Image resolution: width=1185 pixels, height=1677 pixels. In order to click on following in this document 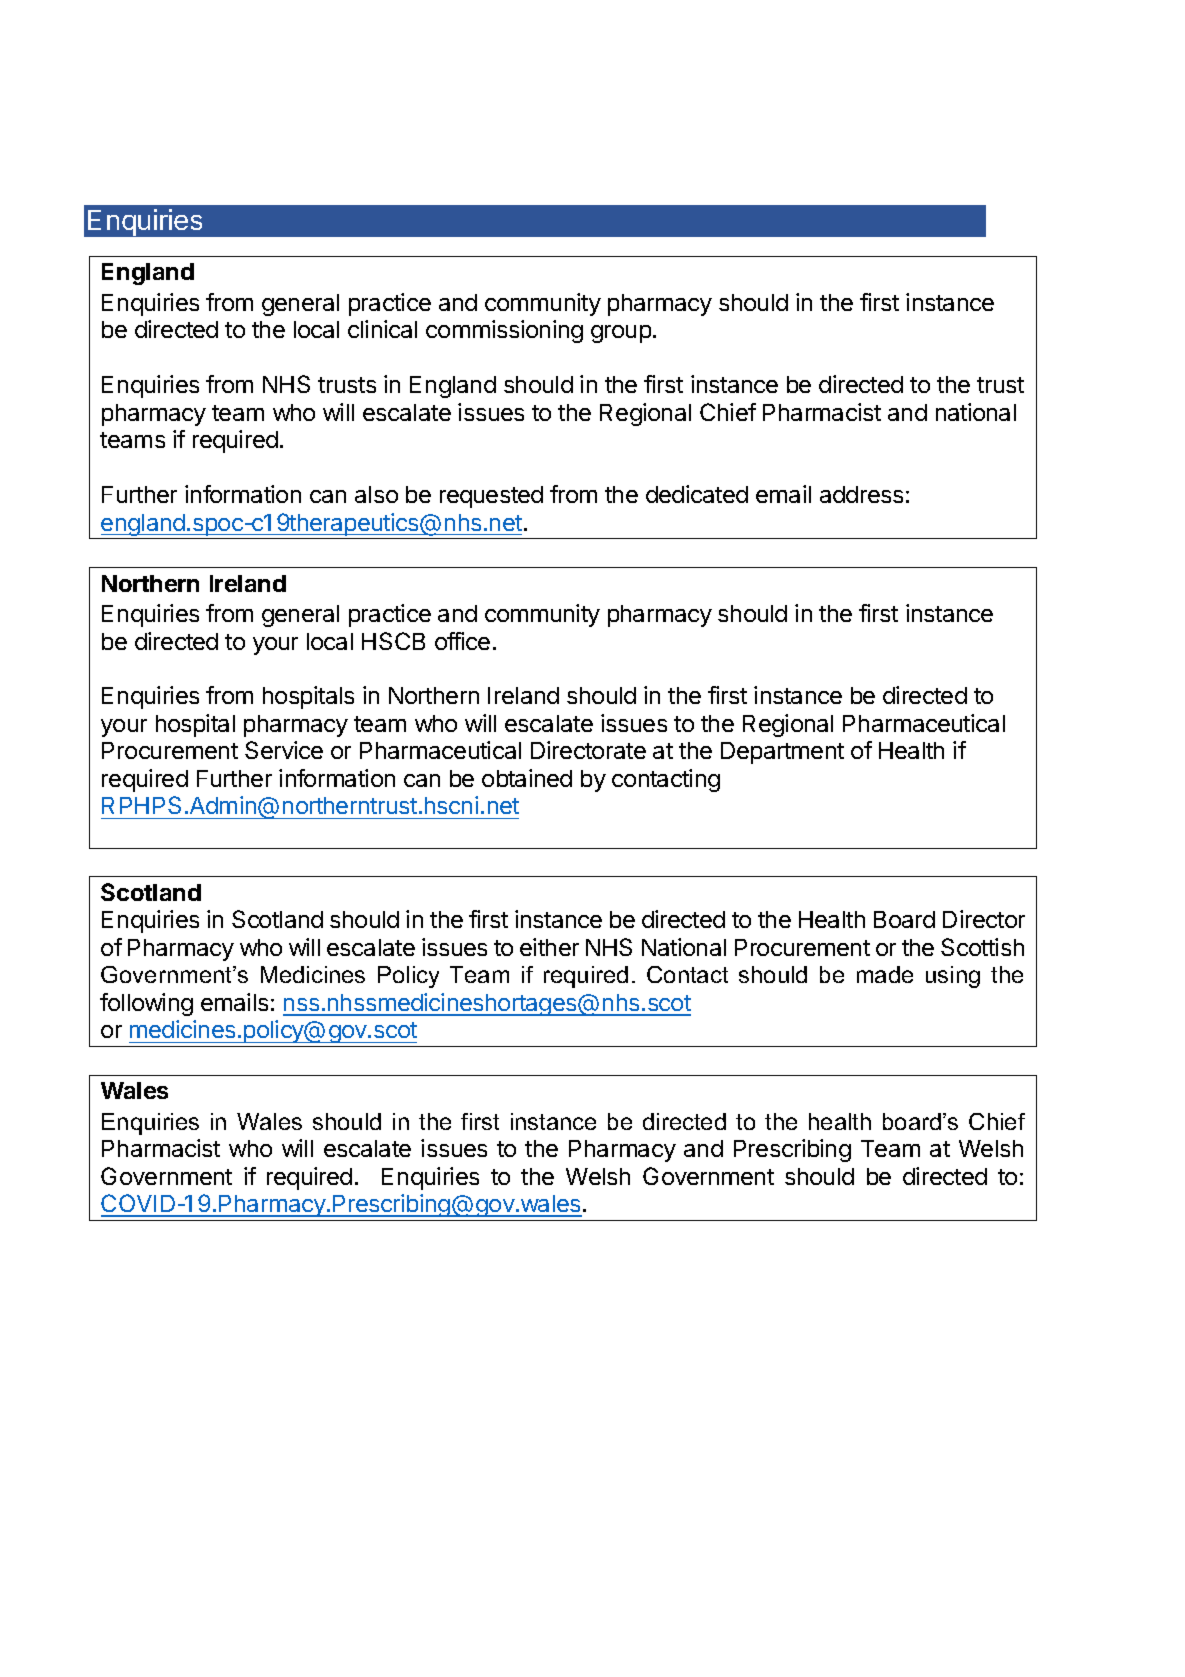, I will do `click(146, 1004)`.
